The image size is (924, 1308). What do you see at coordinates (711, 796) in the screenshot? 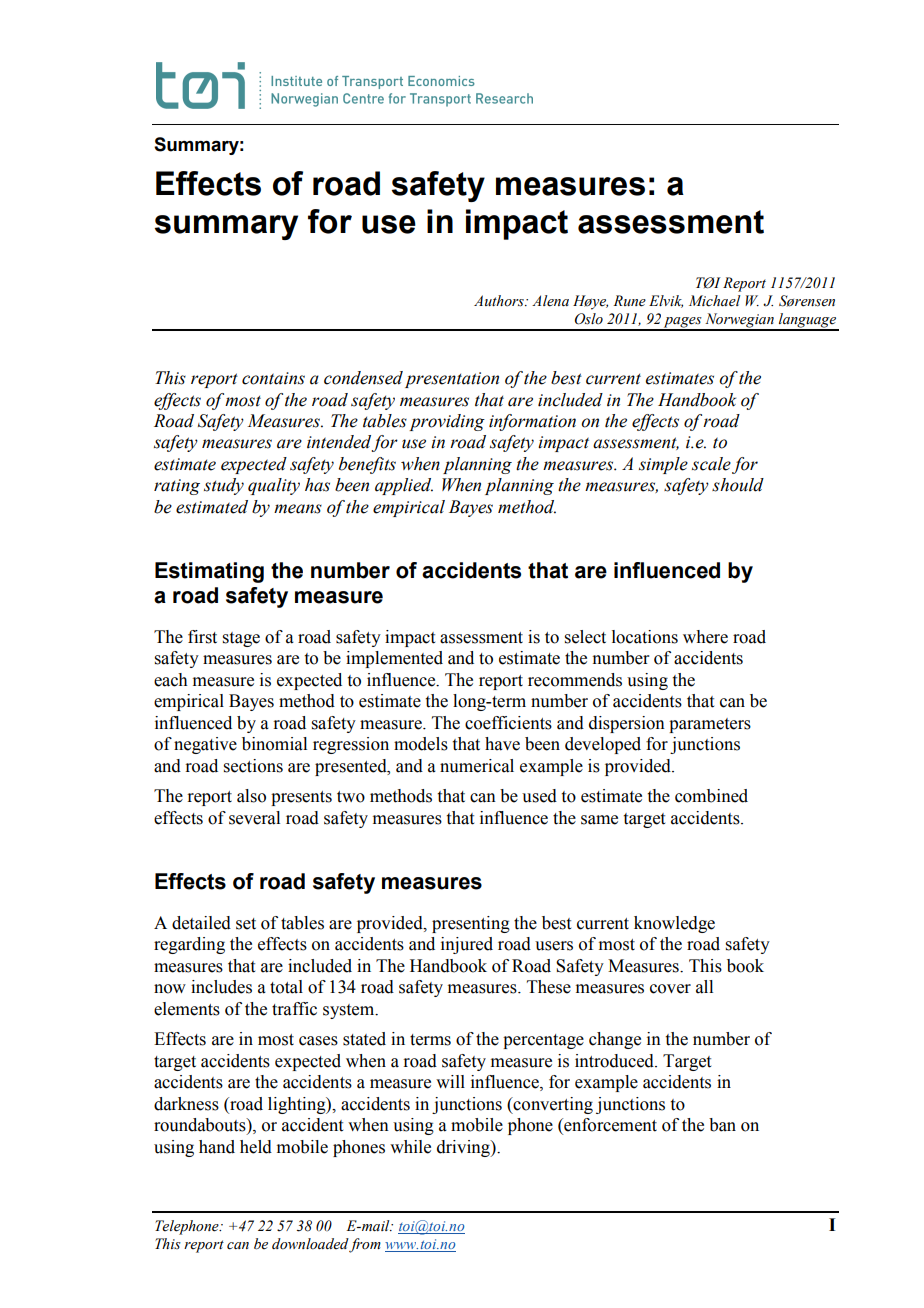
I see `combined` at bounding box center [711, 796].
